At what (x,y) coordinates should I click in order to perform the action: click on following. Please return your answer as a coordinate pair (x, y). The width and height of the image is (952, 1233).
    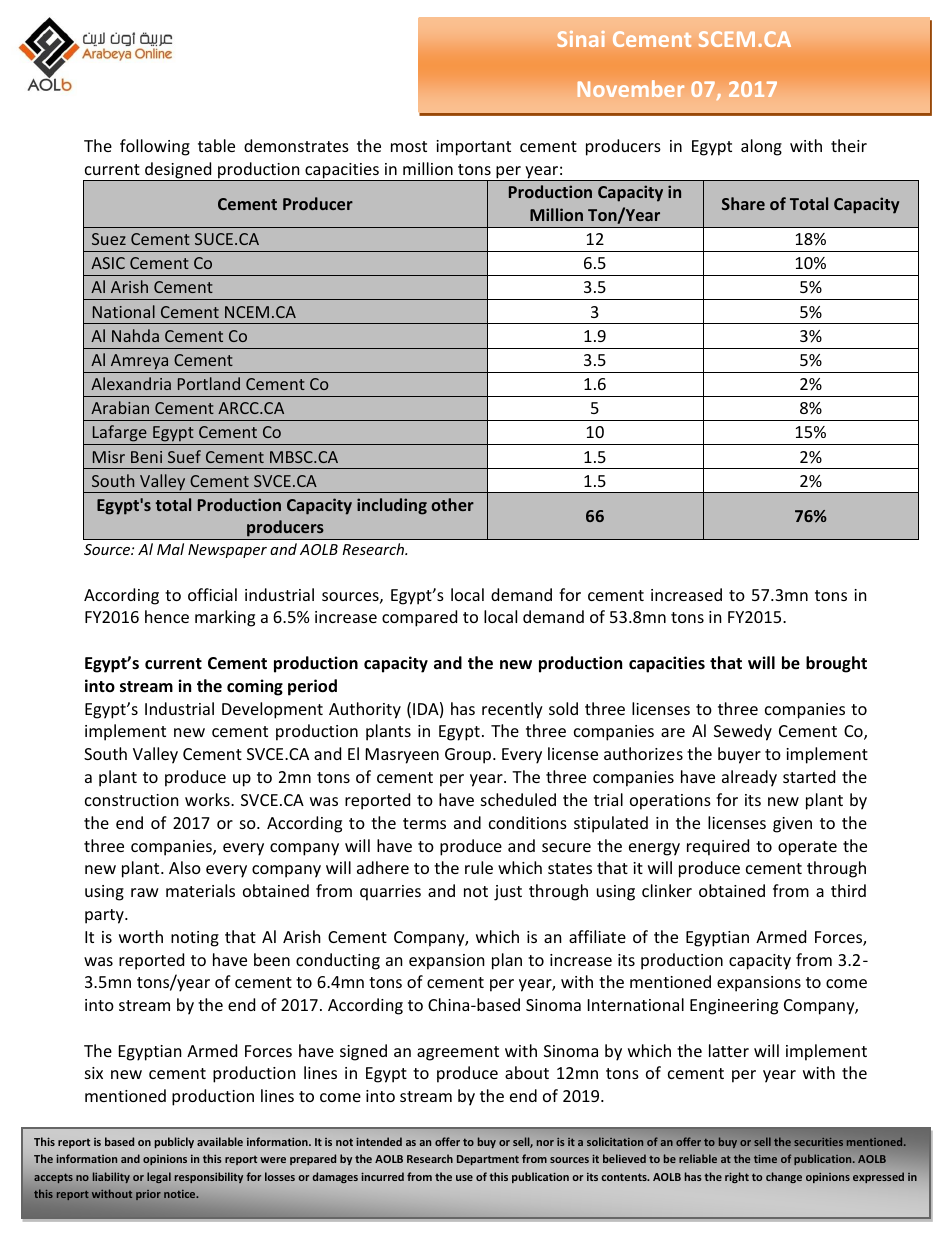
    Looking at the image, I should click on (155, 147).
